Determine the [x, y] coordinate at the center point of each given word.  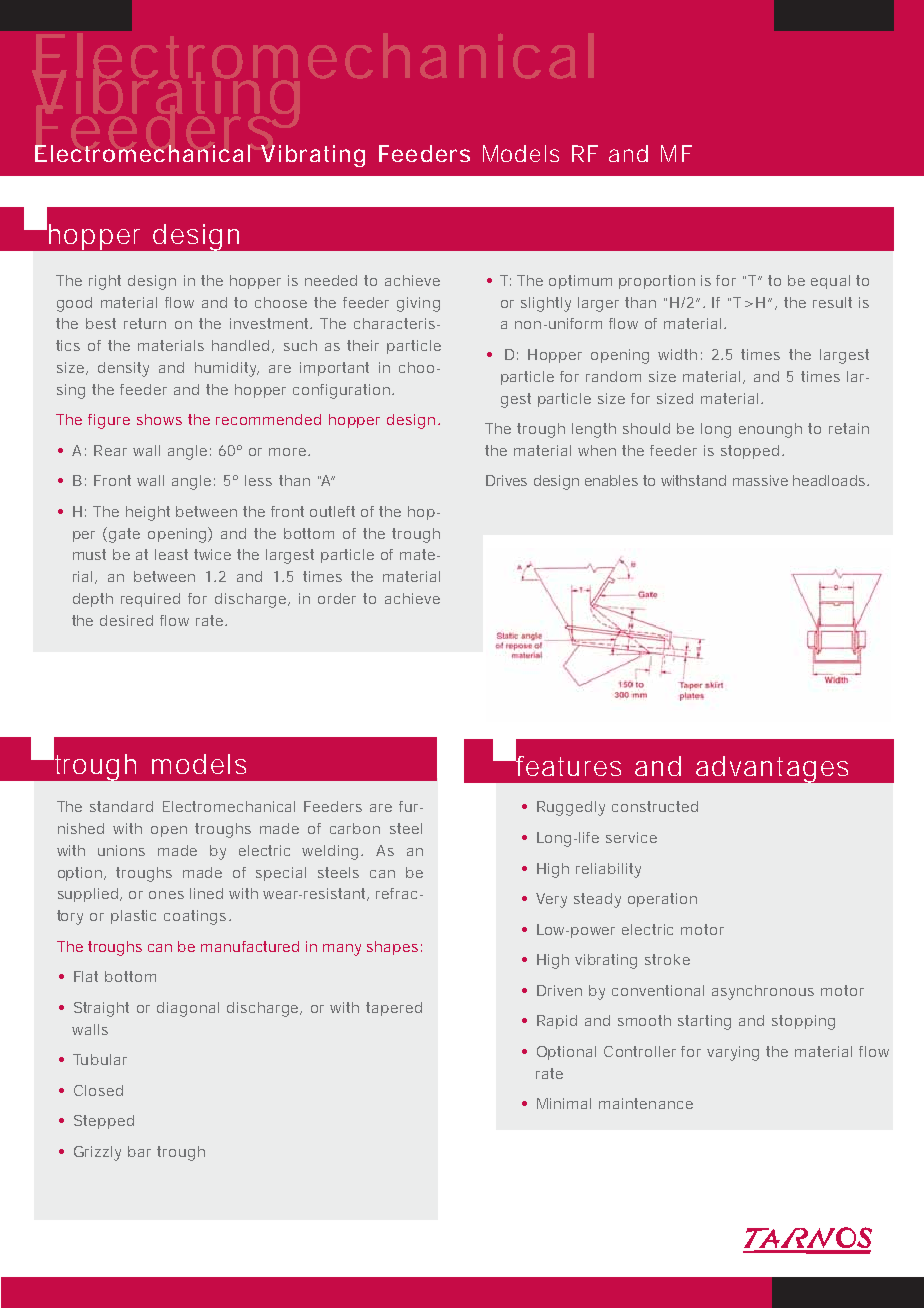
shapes [392, 948]
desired [126, 620]
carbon [355, 828]
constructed [655, 806]
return [145, 323]
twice [212, 554]
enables [611, 480]
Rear [110, 450]
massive [760, 480]
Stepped [104, 1122]
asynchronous [763, 992]
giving [418, 304]
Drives [506, 480]
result [832, 302]
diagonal [188, 1009]
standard [121, 806]
